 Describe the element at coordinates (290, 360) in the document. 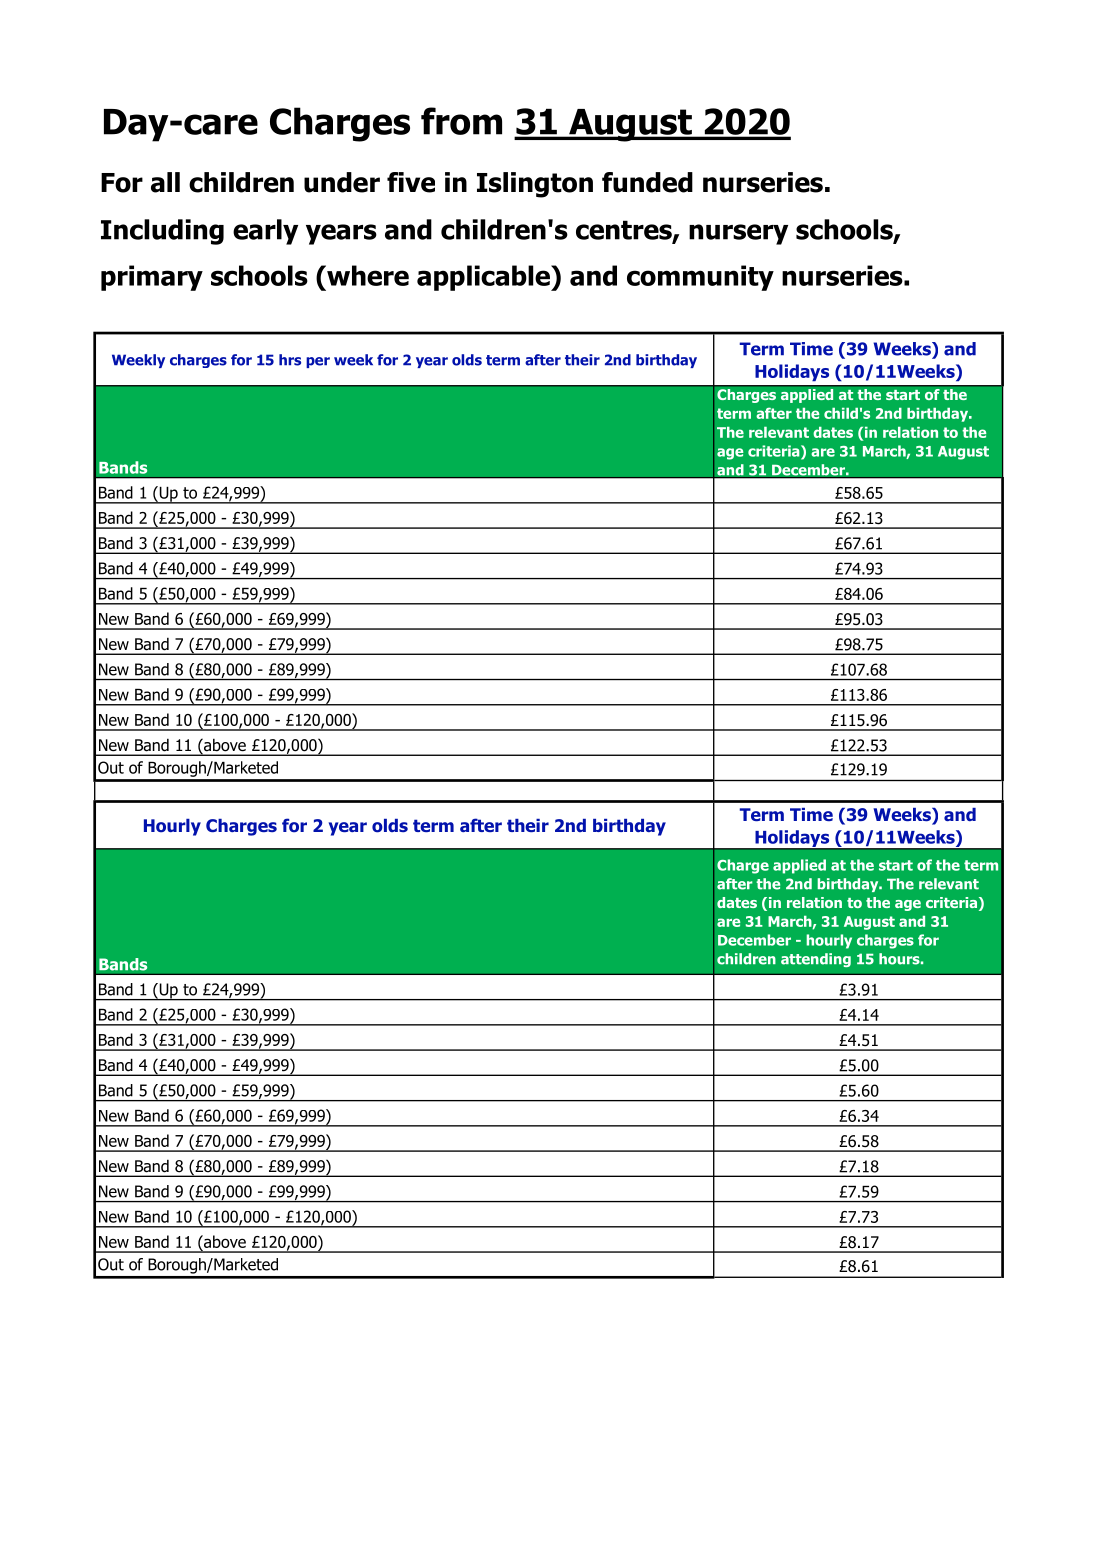

I see `hrs` at that location.
